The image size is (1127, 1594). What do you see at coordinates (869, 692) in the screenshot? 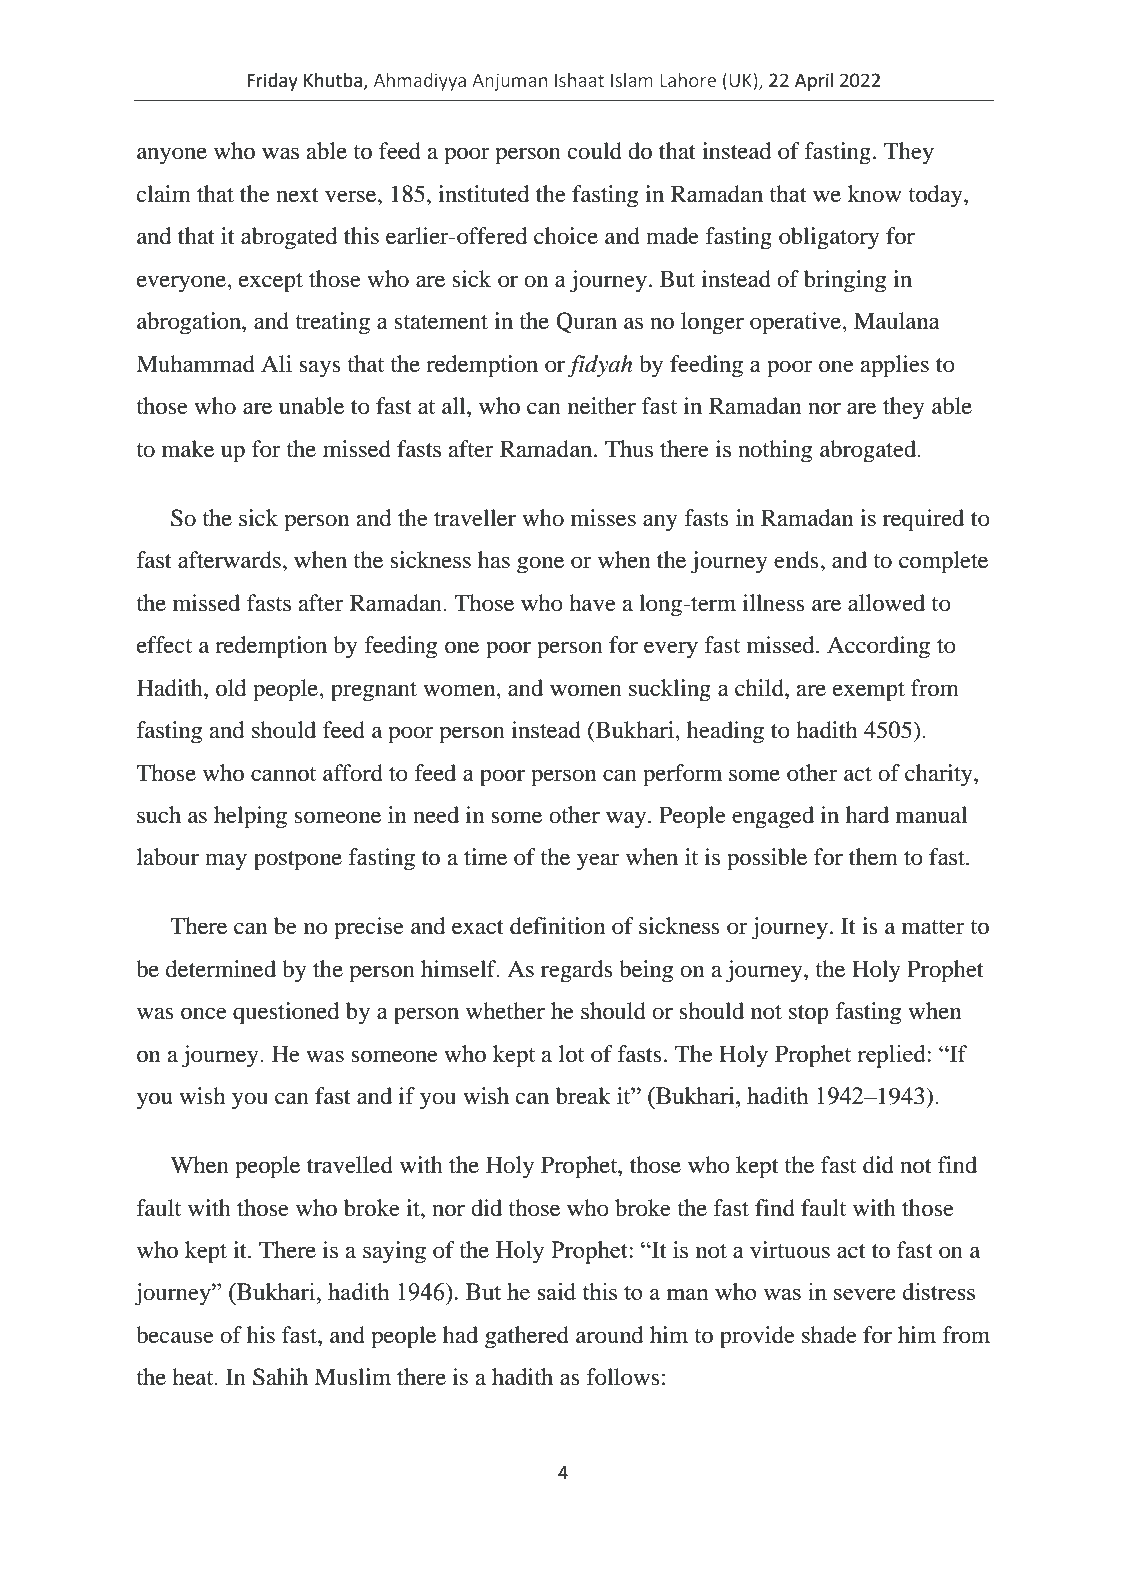
I see `exempt` at bounding box center [869, 692].
